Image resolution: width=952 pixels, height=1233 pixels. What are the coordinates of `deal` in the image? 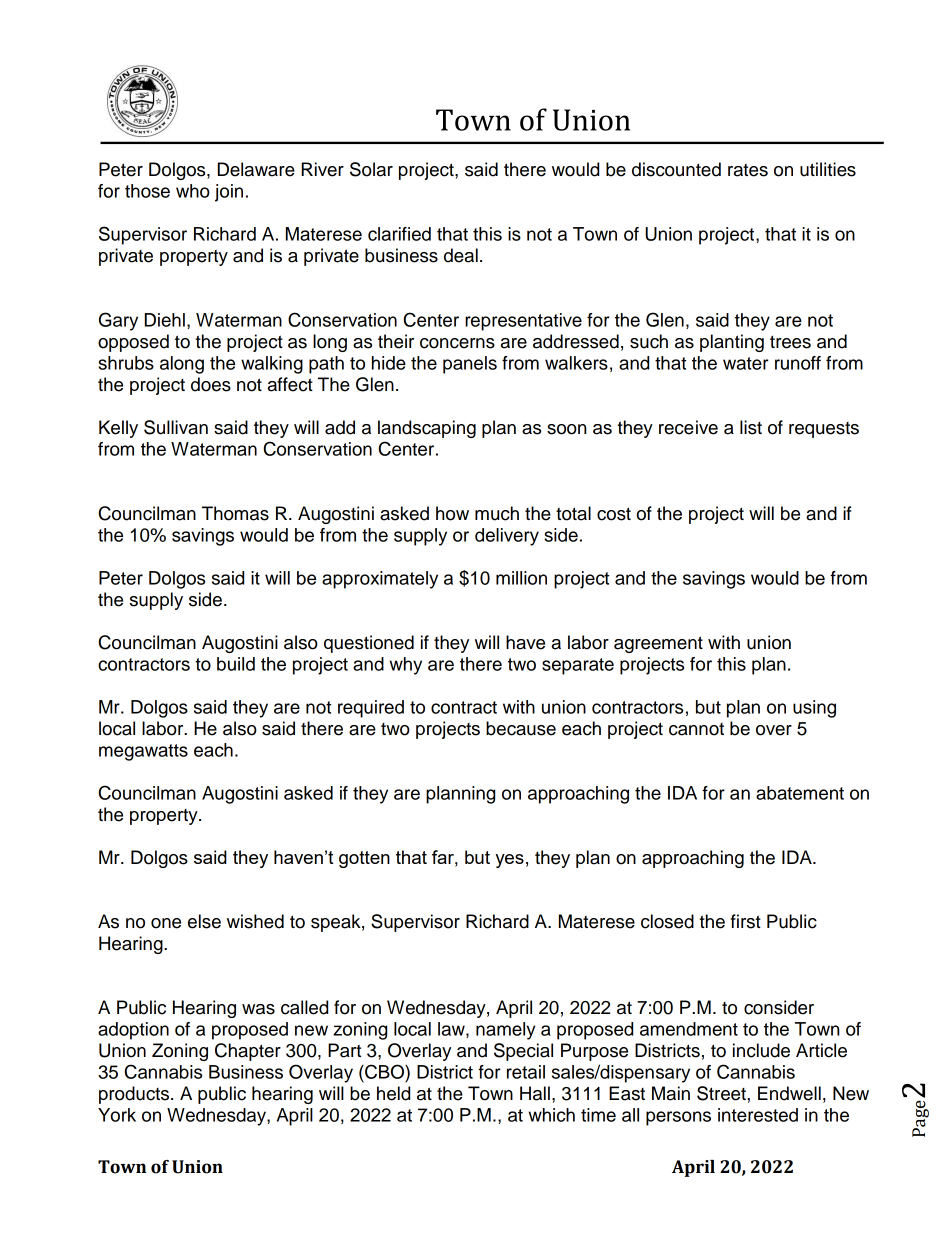 It's located at (461, 255).
